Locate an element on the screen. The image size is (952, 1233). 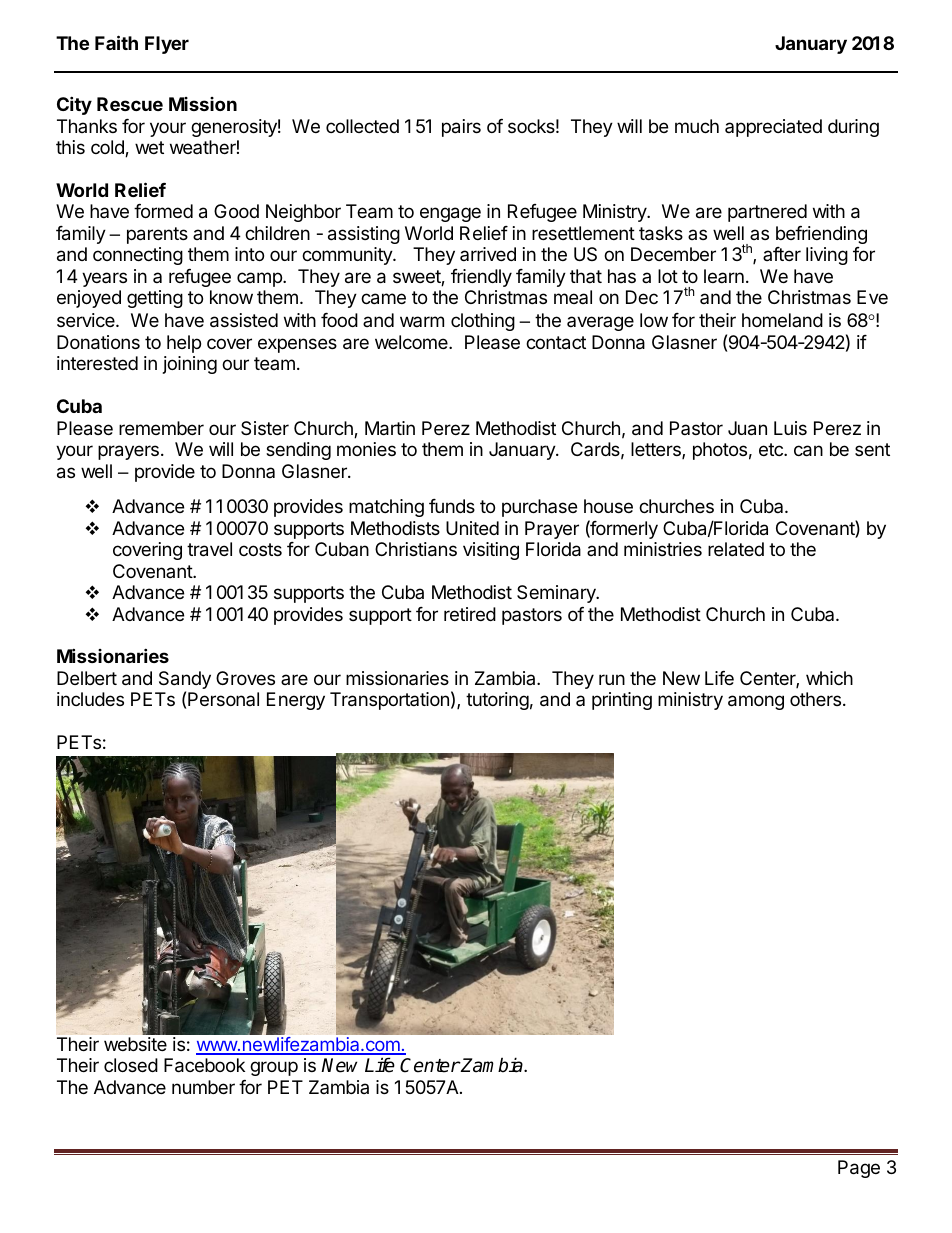
retired is located at coordinates (470, 614).
